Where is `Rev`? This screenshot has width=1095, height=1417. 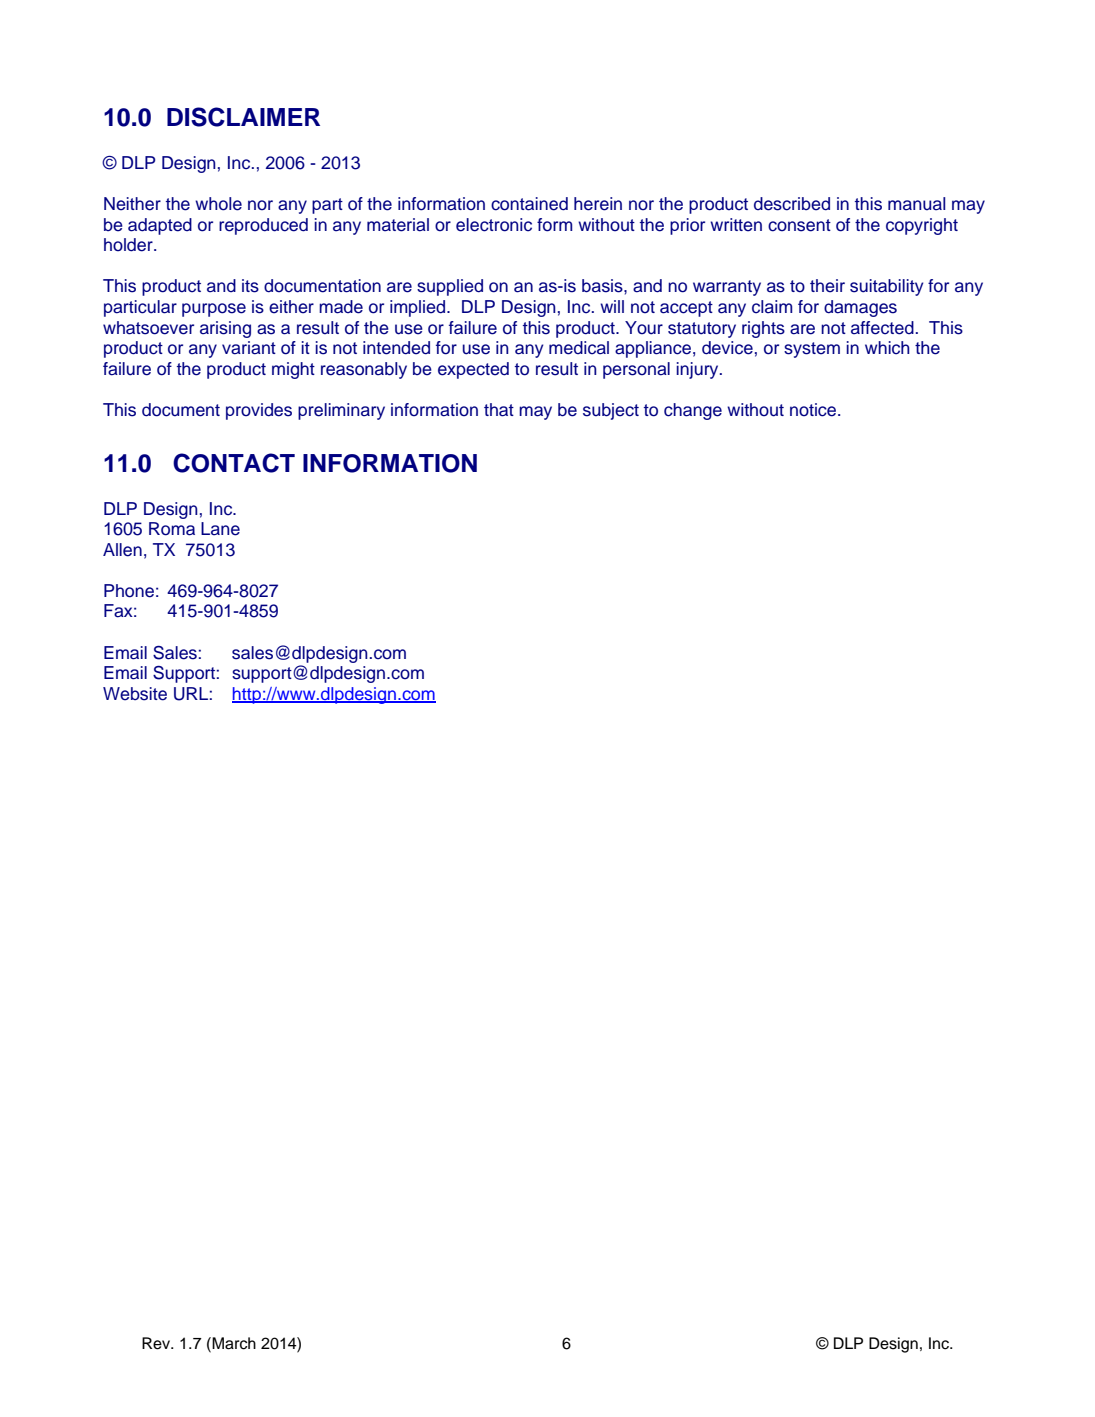 Rev is located at coordinates (157, 1343).
